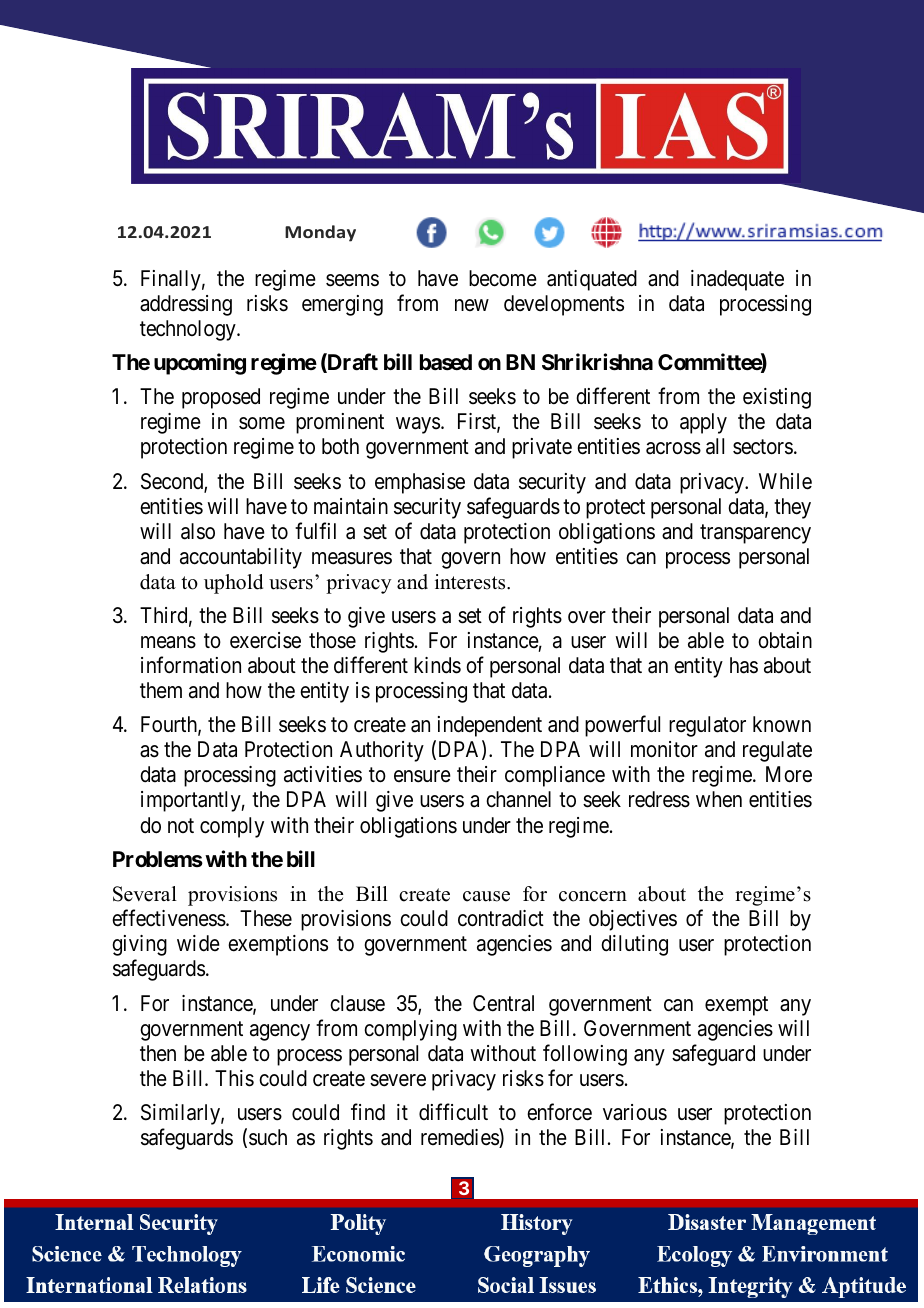 This page has width=924, height=1308. Describe the element at coordinates (585, 1055) in the page. I see `following` at that location.
